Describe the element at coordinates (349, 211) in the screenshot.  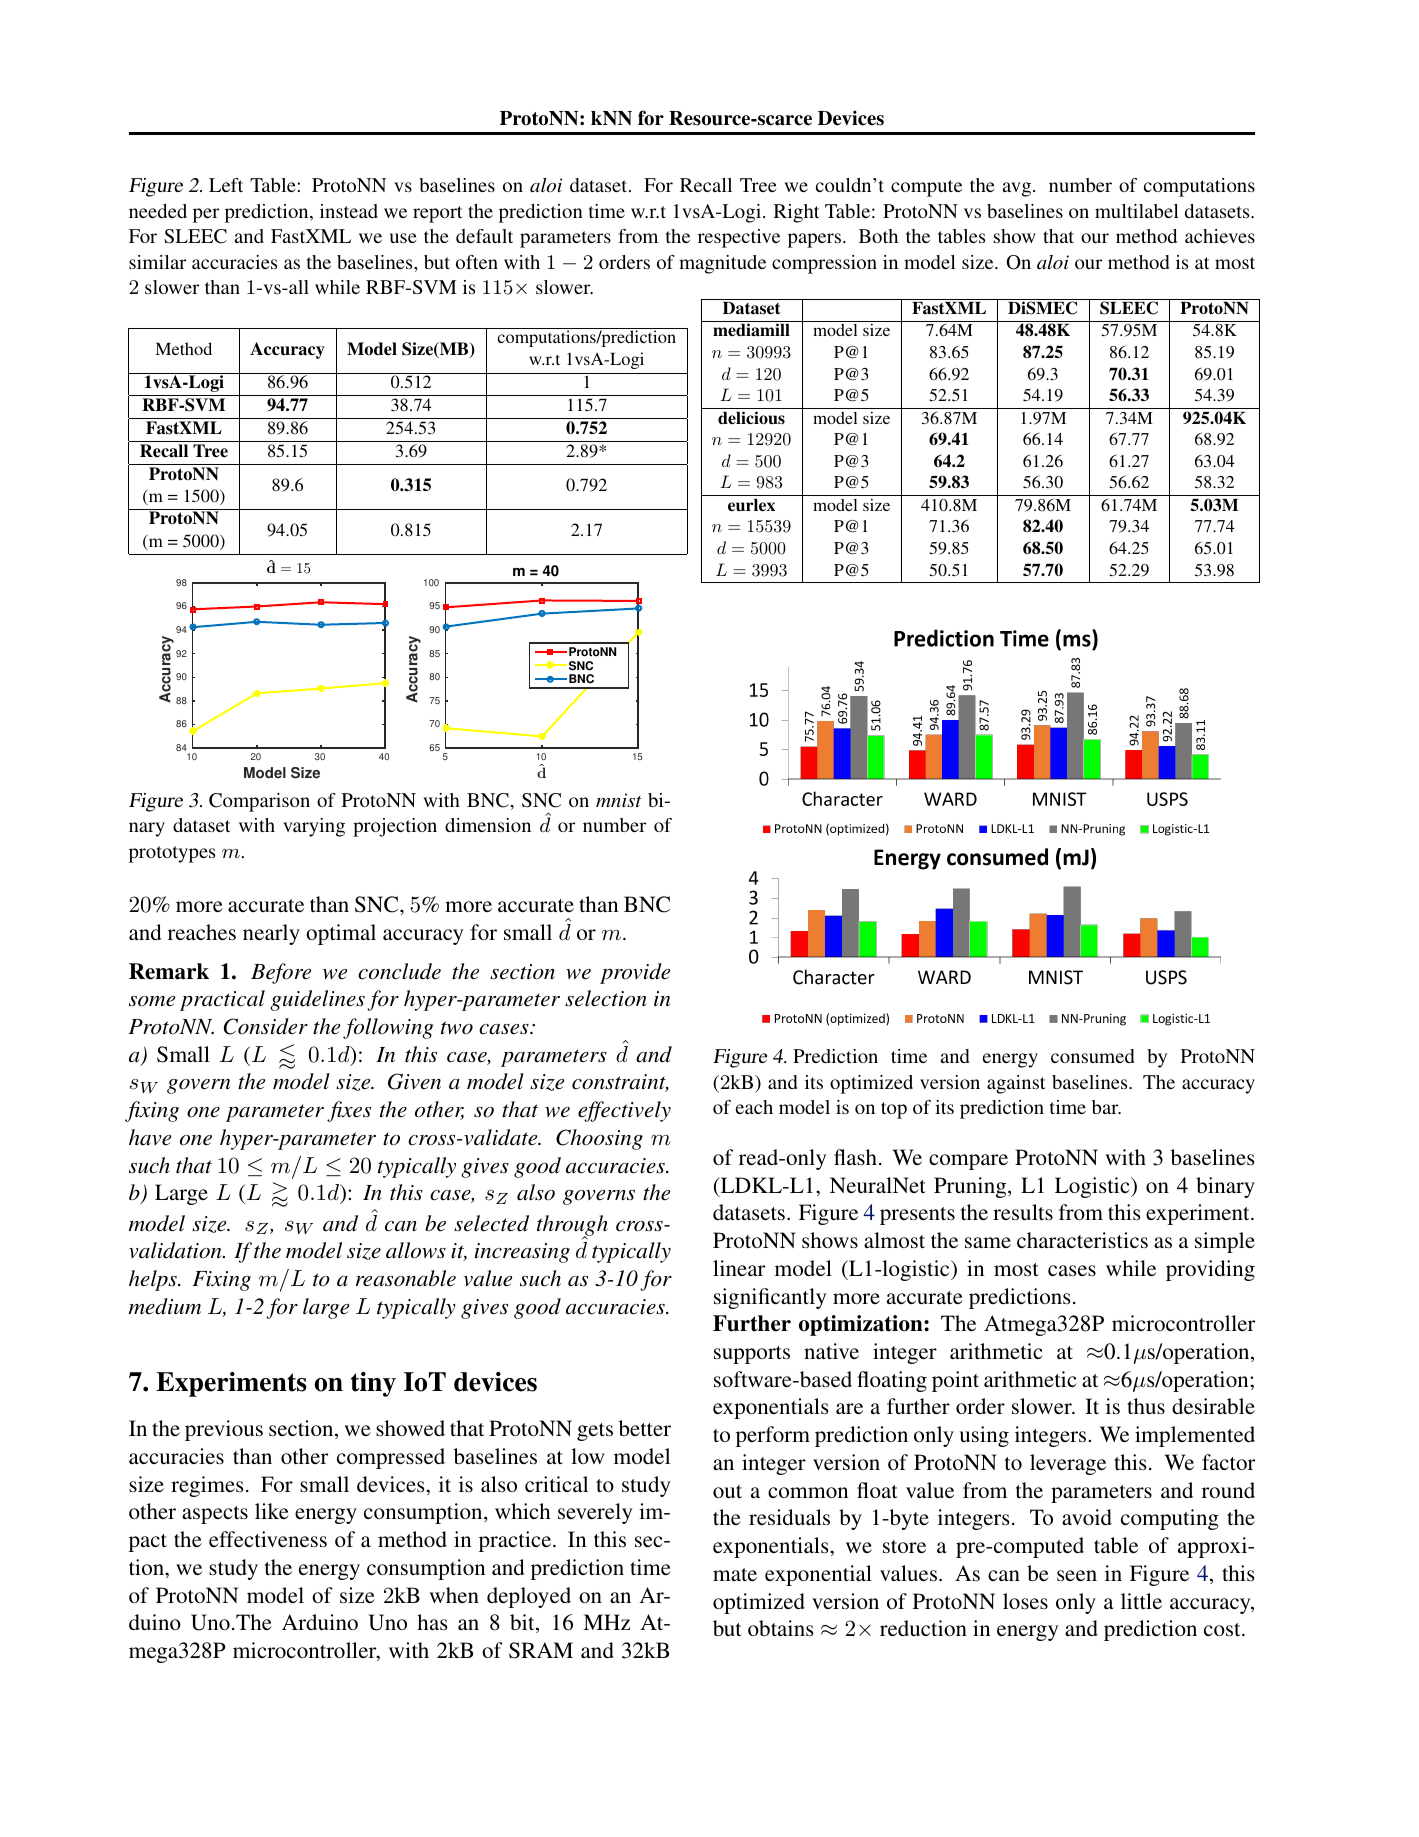
I see `instead` at that location.
